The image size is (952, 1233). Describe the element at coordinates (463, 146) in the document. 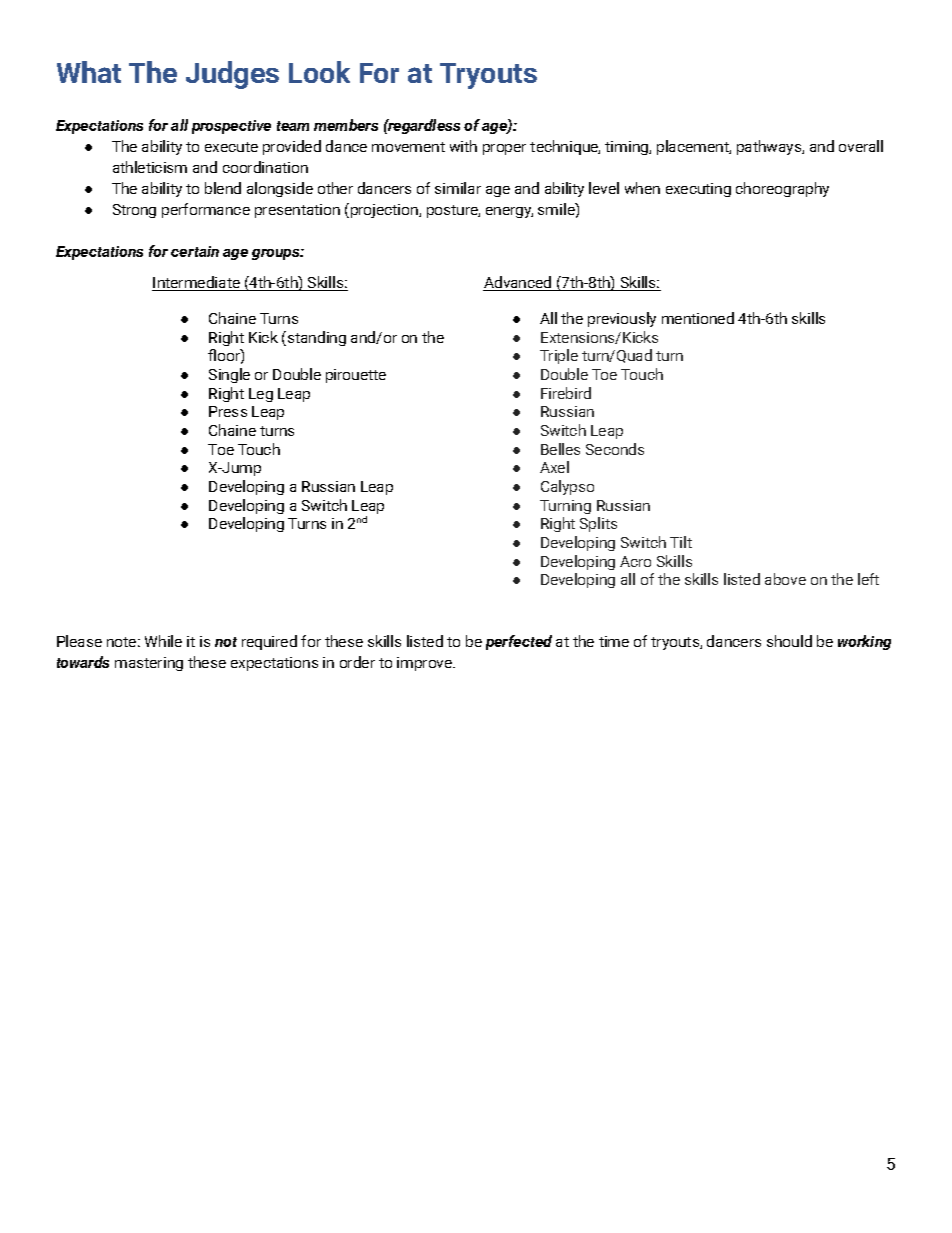

I see `with` at that location.
